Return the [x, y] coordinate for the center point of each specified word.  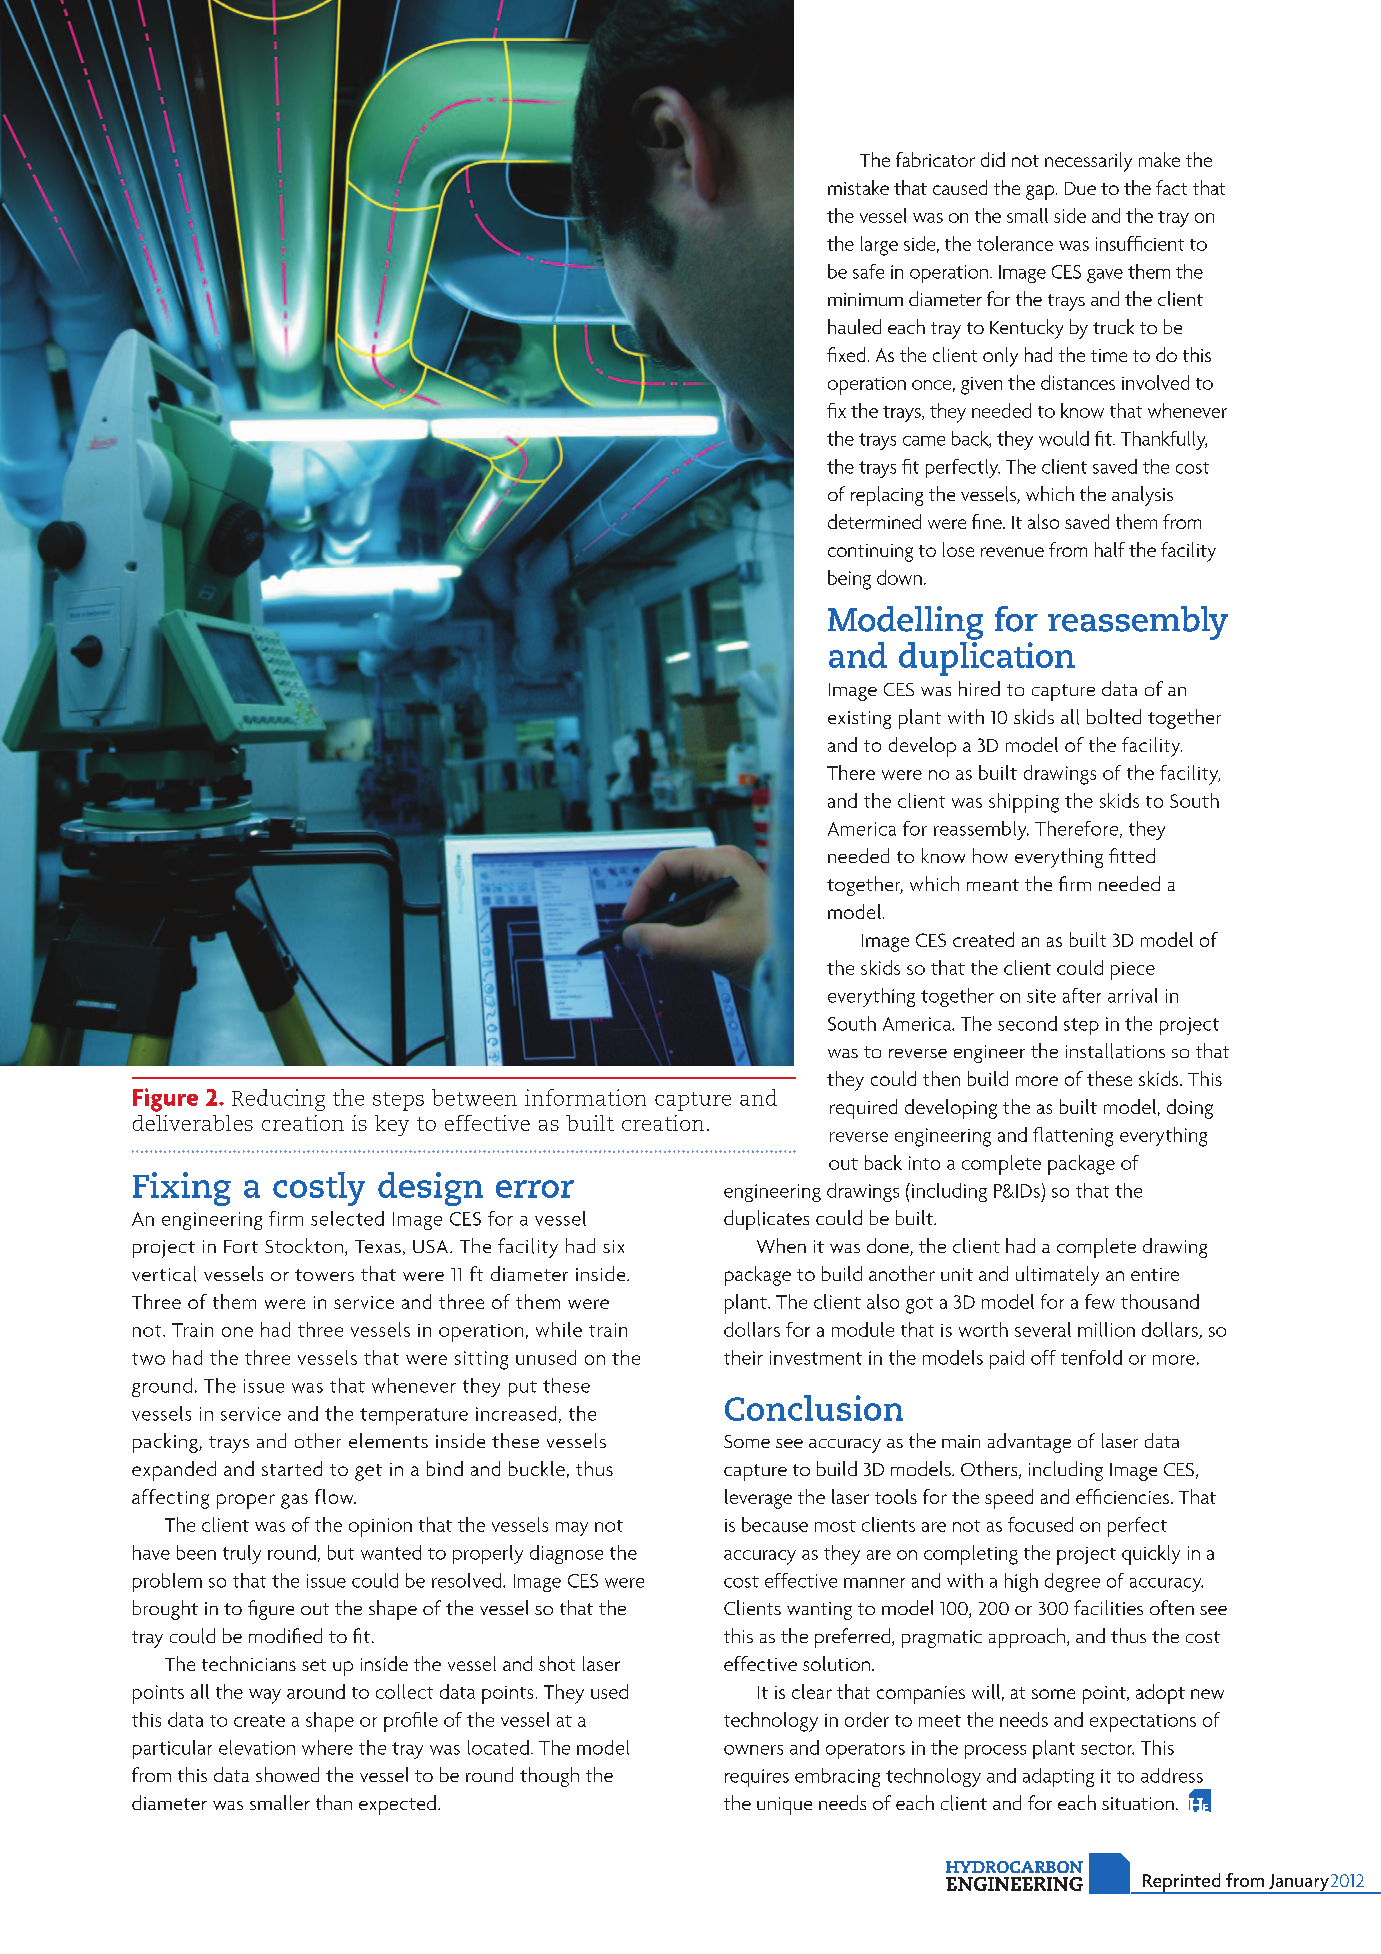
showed [287, 1774]
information [585, 1097]
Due [1080, 188]
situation [1138, 1803]
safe [868, 271]
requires [757, 1778]
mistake [858, 187]
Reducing [278, 1100]
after [1082, 995]
